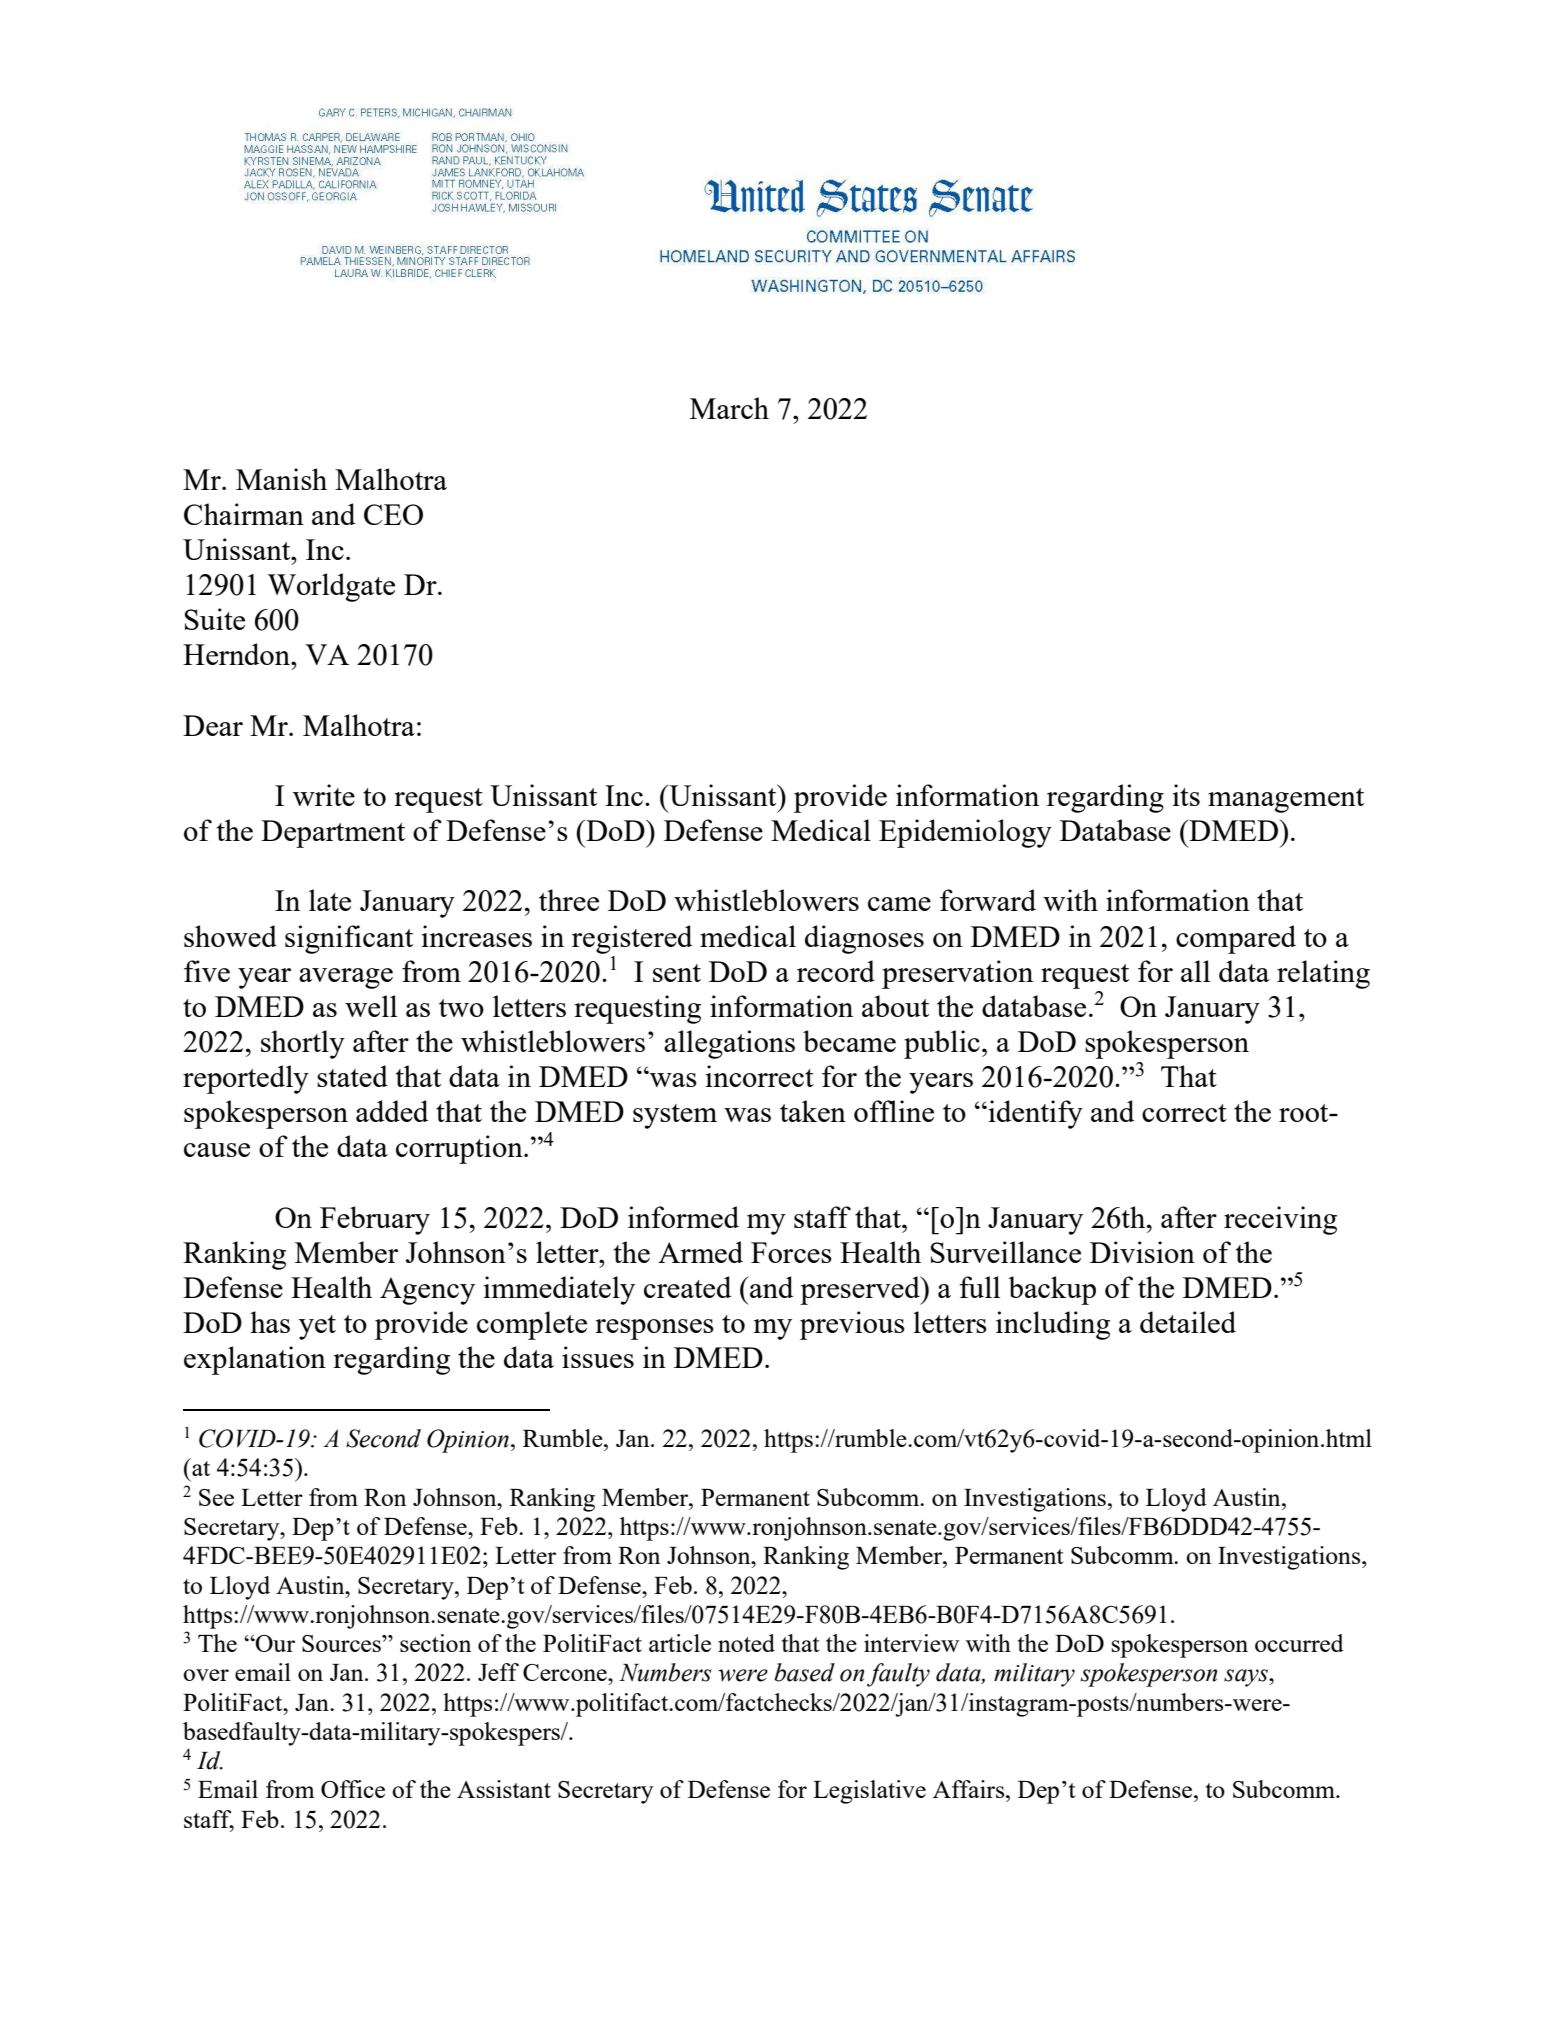 This screenshot has width=1558, height=2017. Describe the element at coordinates (1034, 1114) in the screenshot. I see `identify` at that location.
